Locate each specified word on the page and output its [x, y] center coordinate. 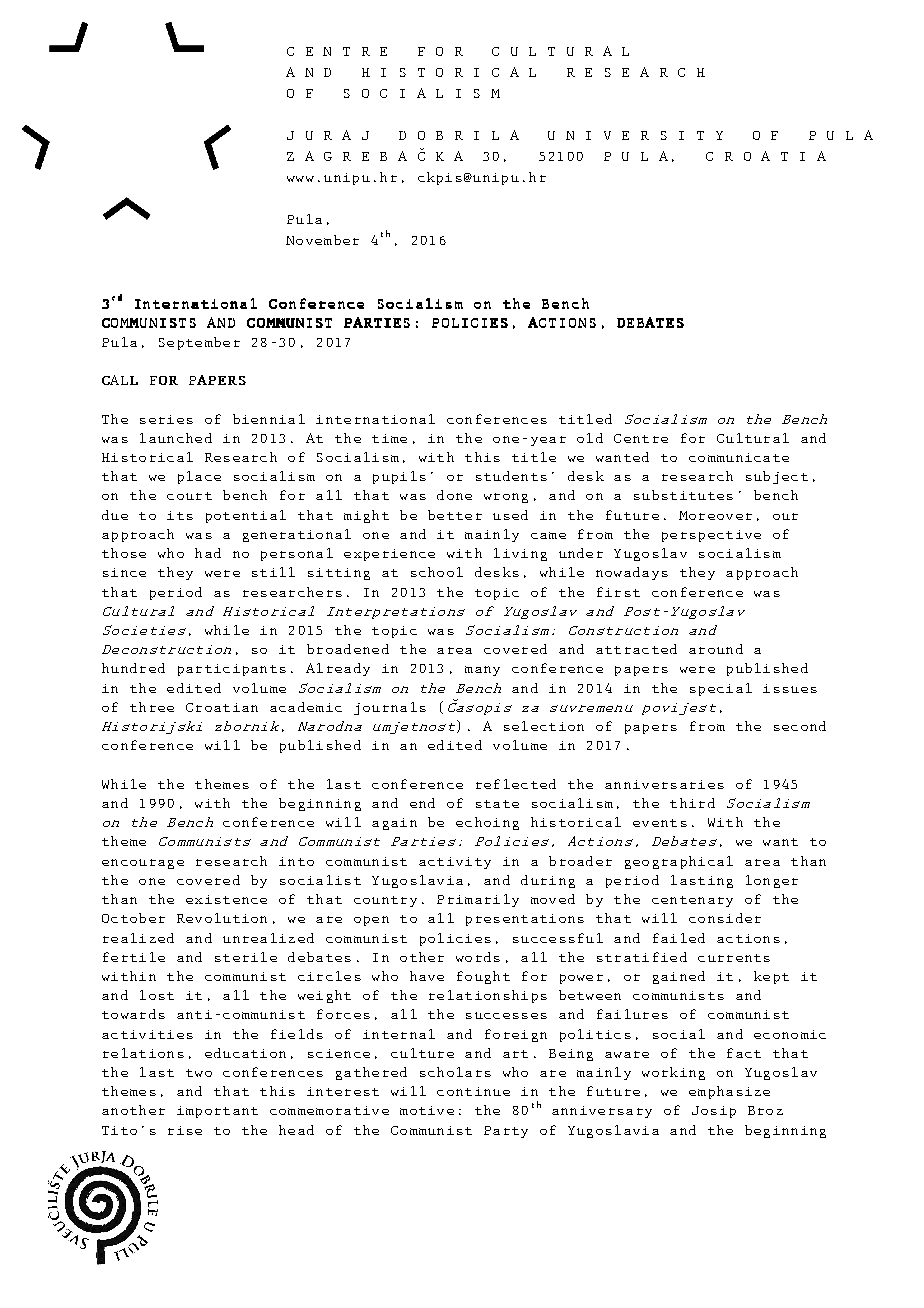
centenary [692, 901]
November [322, 240]
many [482, 671]
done [454, 495]
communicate [739, 457]
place [199, 477]
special [721, 689]
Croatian [222, 707]
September [199, 343]
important [217, 1112]
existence [226, 899]
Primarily [478, 900]
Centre [641, 438]
